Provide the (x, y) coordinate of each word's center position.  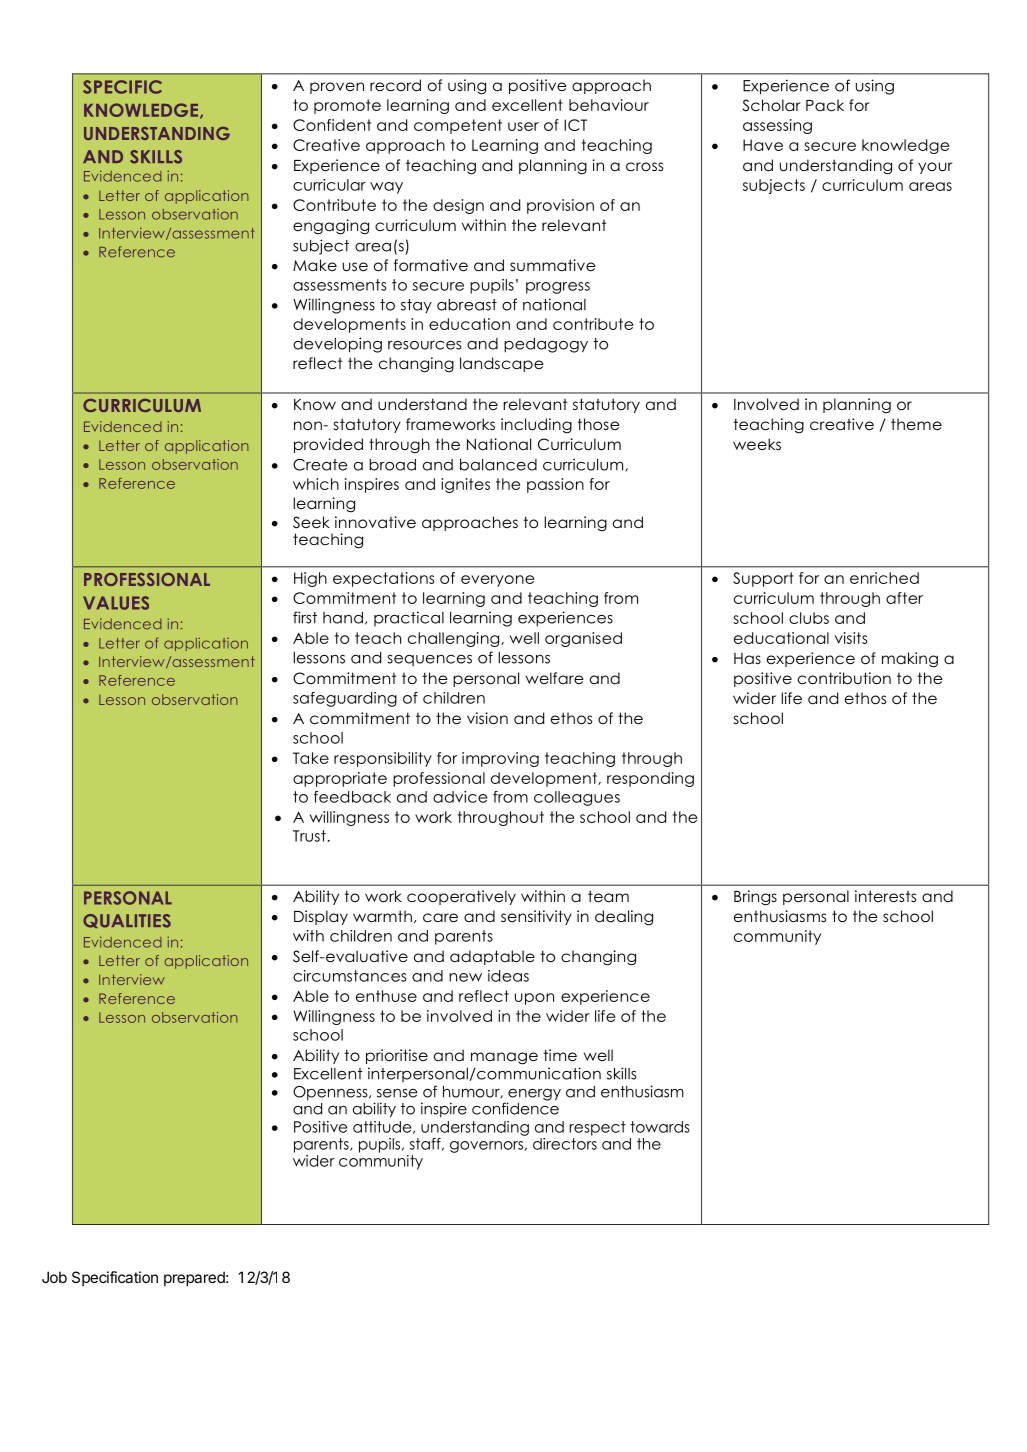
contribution (844, 678)
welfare (555, 678)
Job (54, 1277)
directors (565, 1142)
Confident (332, 125)
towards (660, 1127)
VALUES (116, 603)
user (523, 126)
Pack (825, 105)
